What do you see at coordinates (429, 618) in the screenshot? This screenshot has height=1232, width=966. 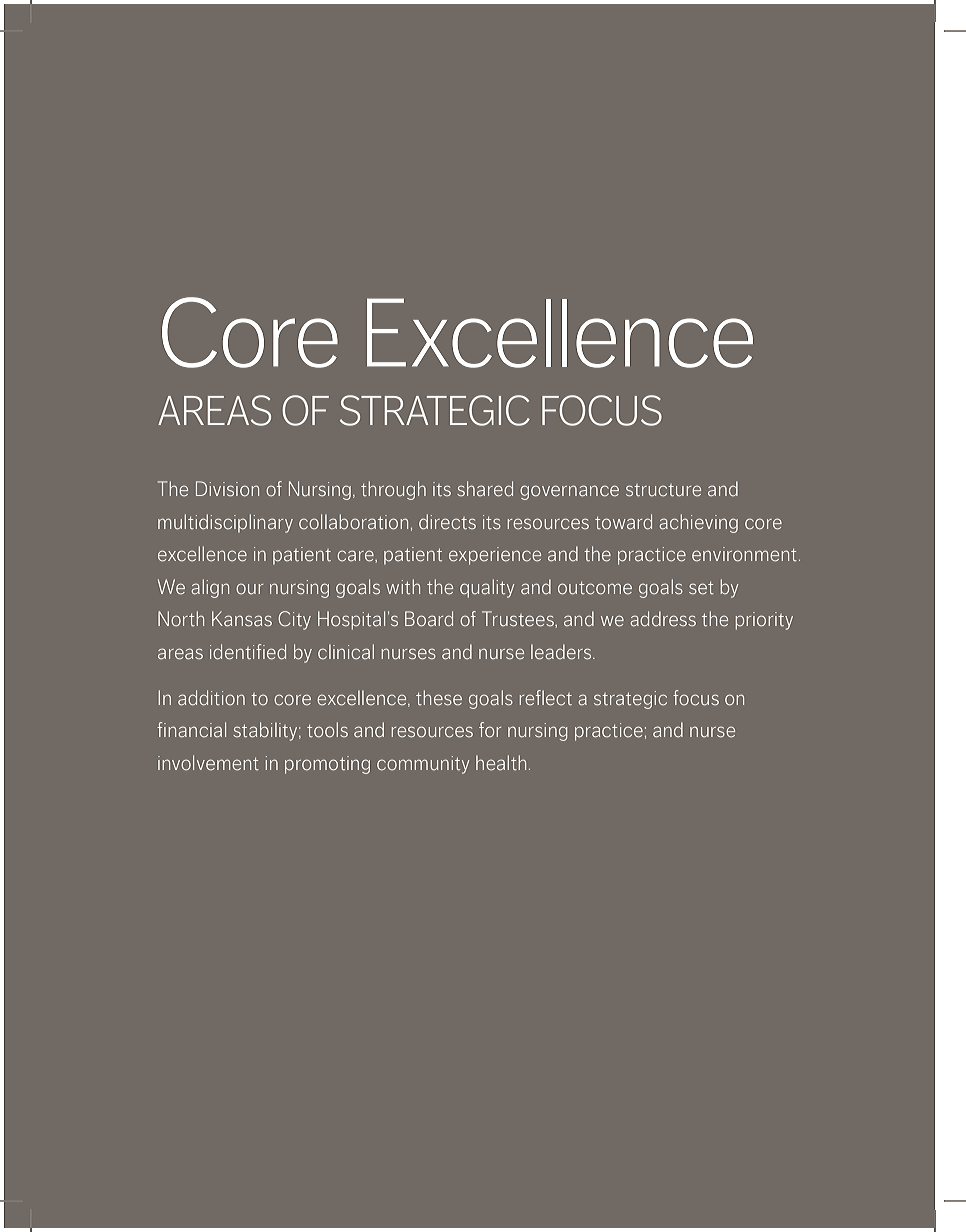 I see `Board` at bounding box center [429, 618].
